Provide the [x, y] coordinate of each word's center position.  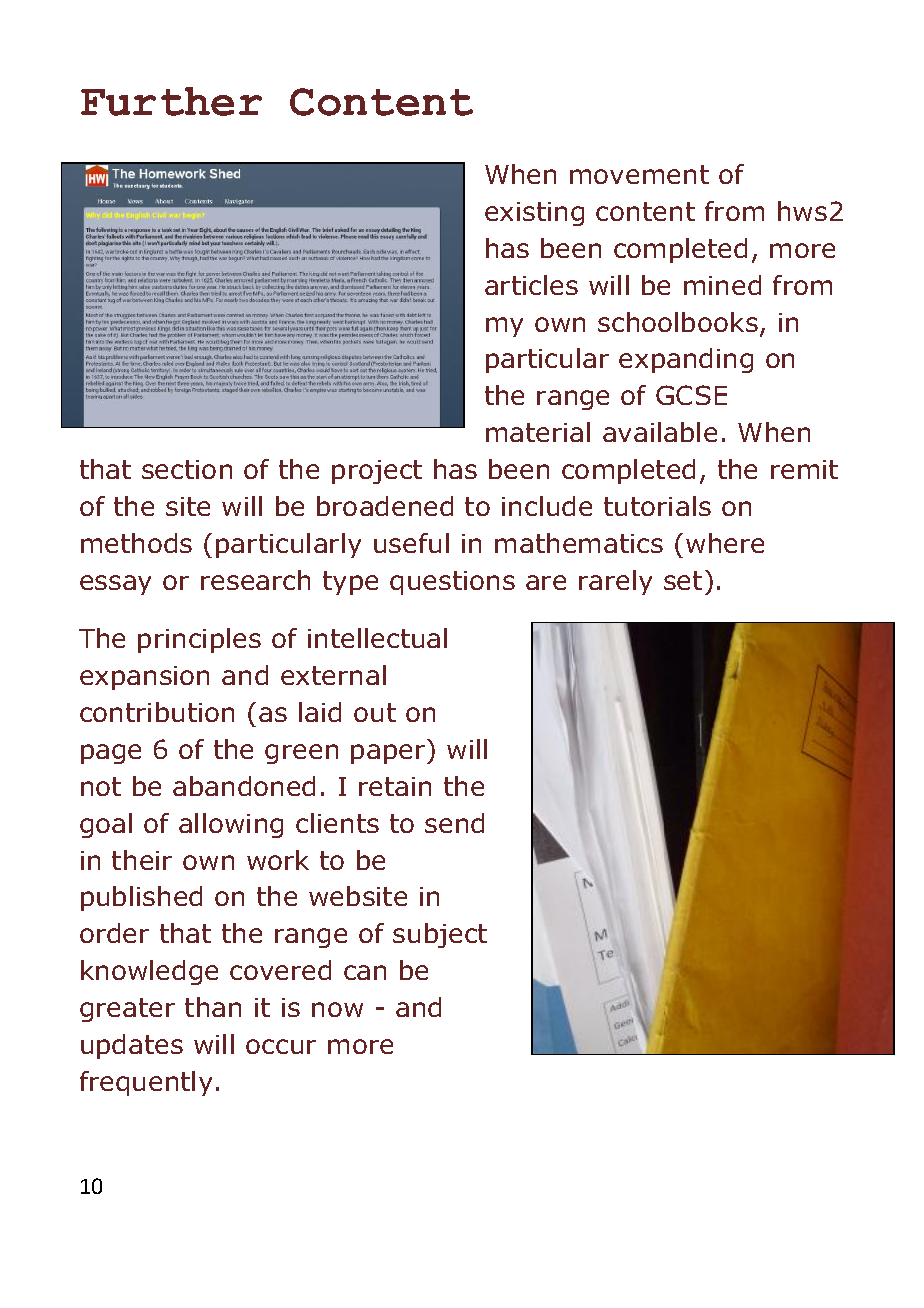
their [142, 860]
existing [534, 214]
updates [132, 1046]
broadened [385, 506]
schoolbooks [678, 322]
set [683, 580]
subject [440, 935]
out [375, 712]
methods [136, 543]
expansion [144, 678]
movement [639, 174]
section [187, 469]
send [454, 823]
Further [171, 101]
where [725, 543]
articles [531, 285]
